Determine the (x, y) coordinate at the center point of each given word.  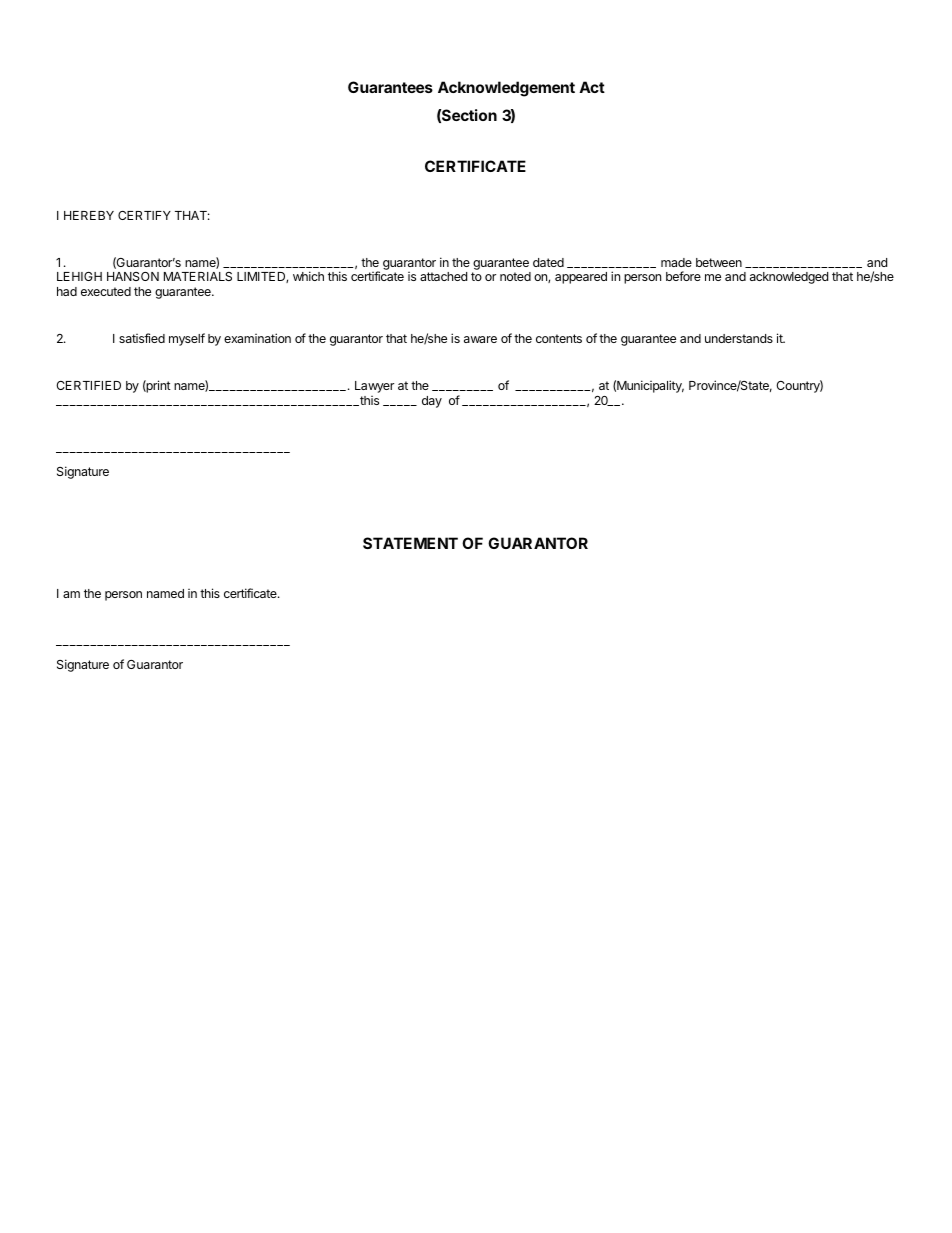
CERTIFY (144, 215)
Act (592, 87)
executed (106, 291)
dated (548, 262)
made (676, 262)
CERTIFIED (88, 385)
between (719, 262)
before (683, 276)
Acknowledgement (506, 89)
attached (443, 276)
